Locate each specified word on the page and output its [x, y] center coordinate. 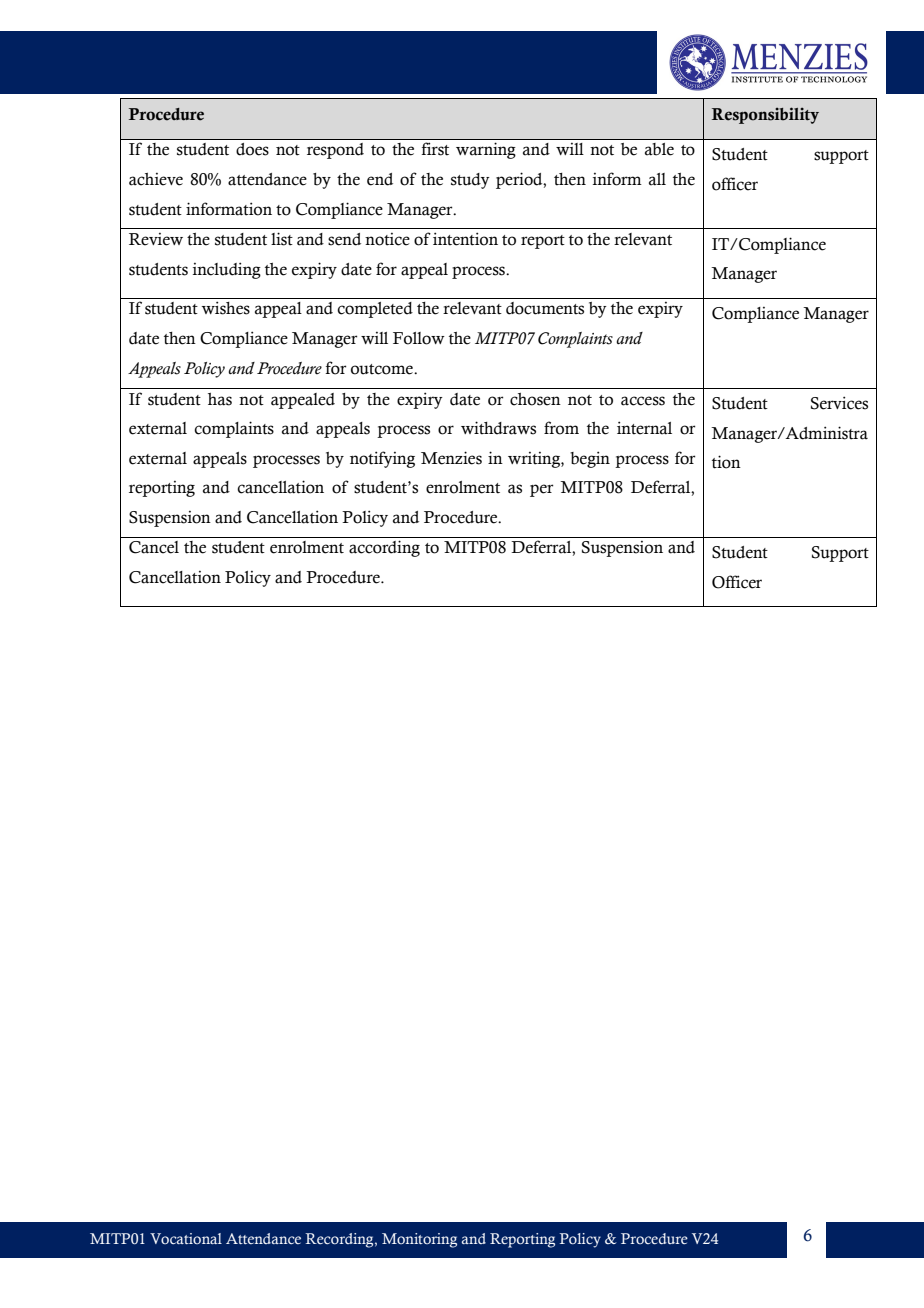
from [561, 428]
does [252, 149]
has [220, 399]
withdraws [498, 428]
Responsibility [765, 115]
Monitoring [419, 1240]
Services [839, 403]
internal [644, 428]
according [384, 548]
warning [486, 150]
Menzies [451, 458]
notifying [382, 459]
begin [590, 459]
